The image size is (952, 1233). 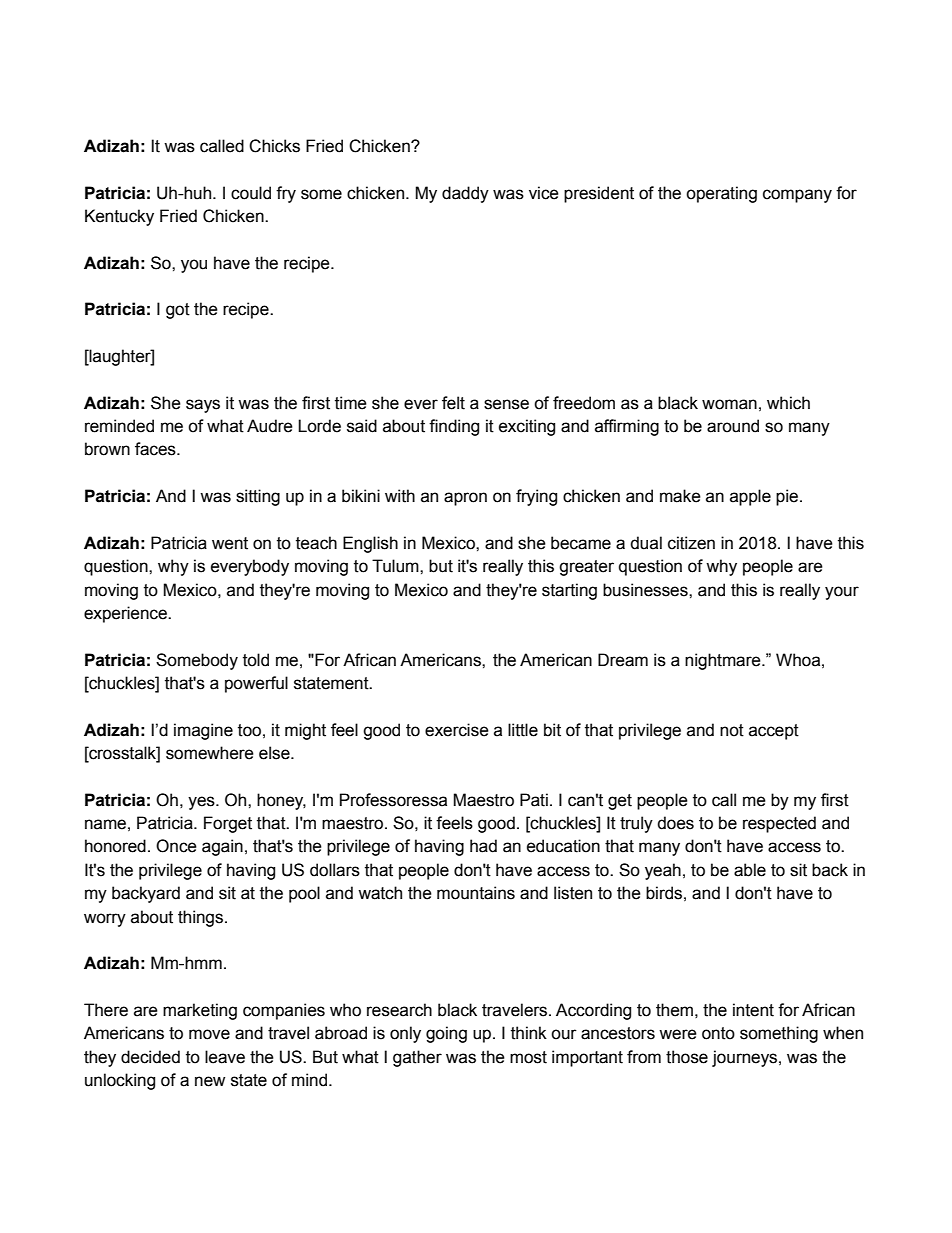 I want to click on could, so click(x=251, y=193).
